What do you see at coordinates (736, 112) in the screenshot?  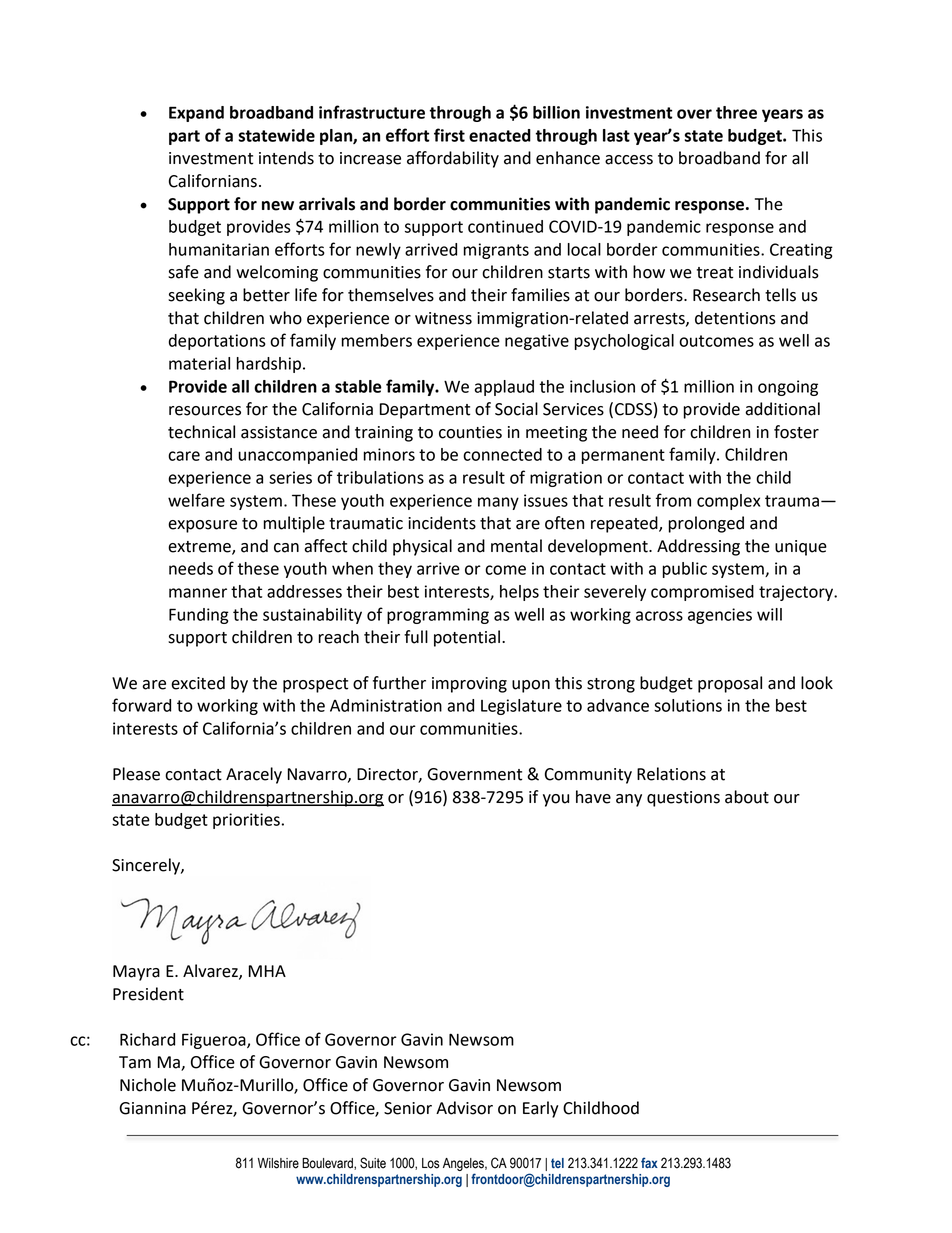 I see `three` at bounding box center [736, 112].
